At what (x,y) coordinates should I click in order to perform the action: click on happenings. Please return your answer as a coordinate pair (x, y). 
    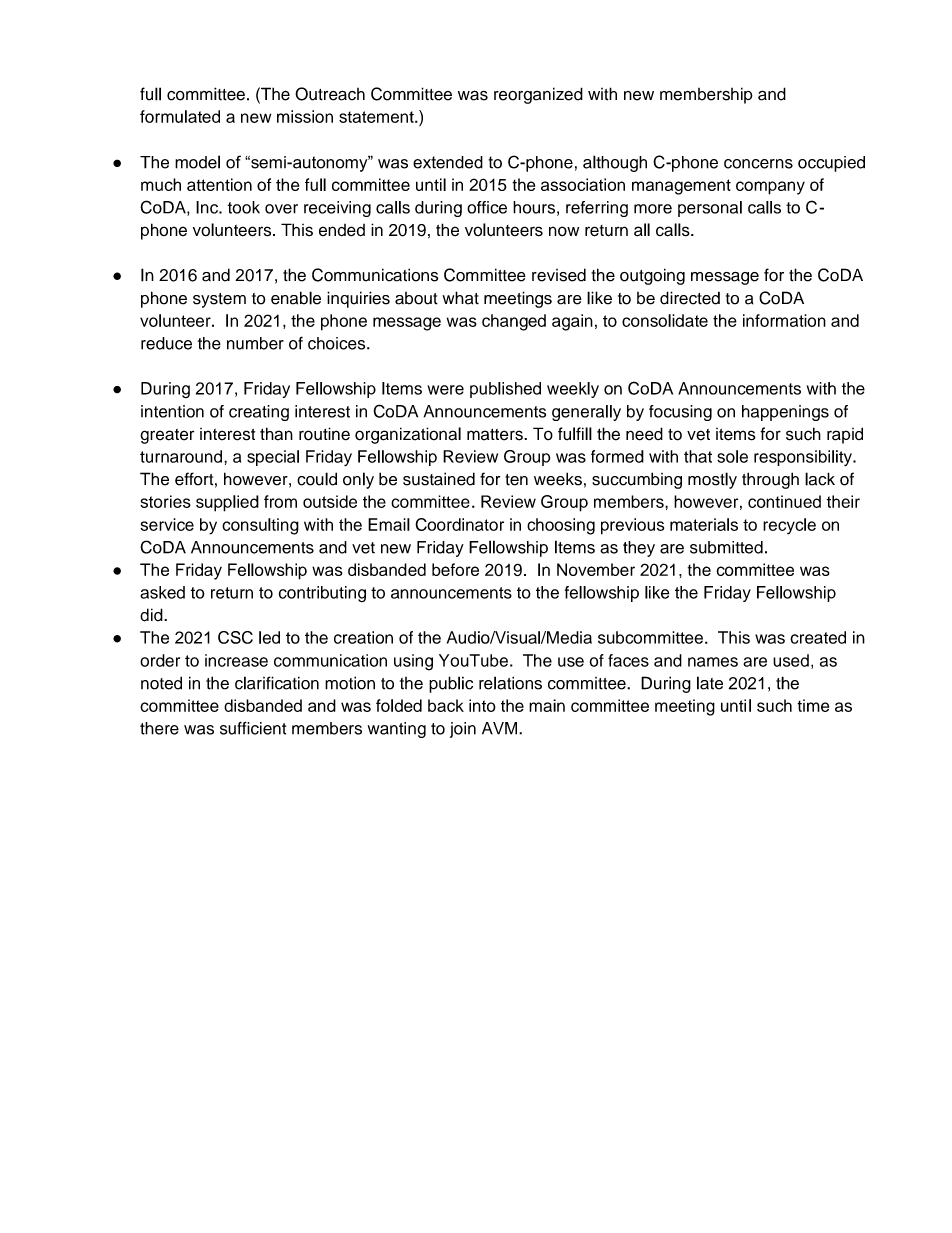
    Looking at the image, I should click on (785, 413).
